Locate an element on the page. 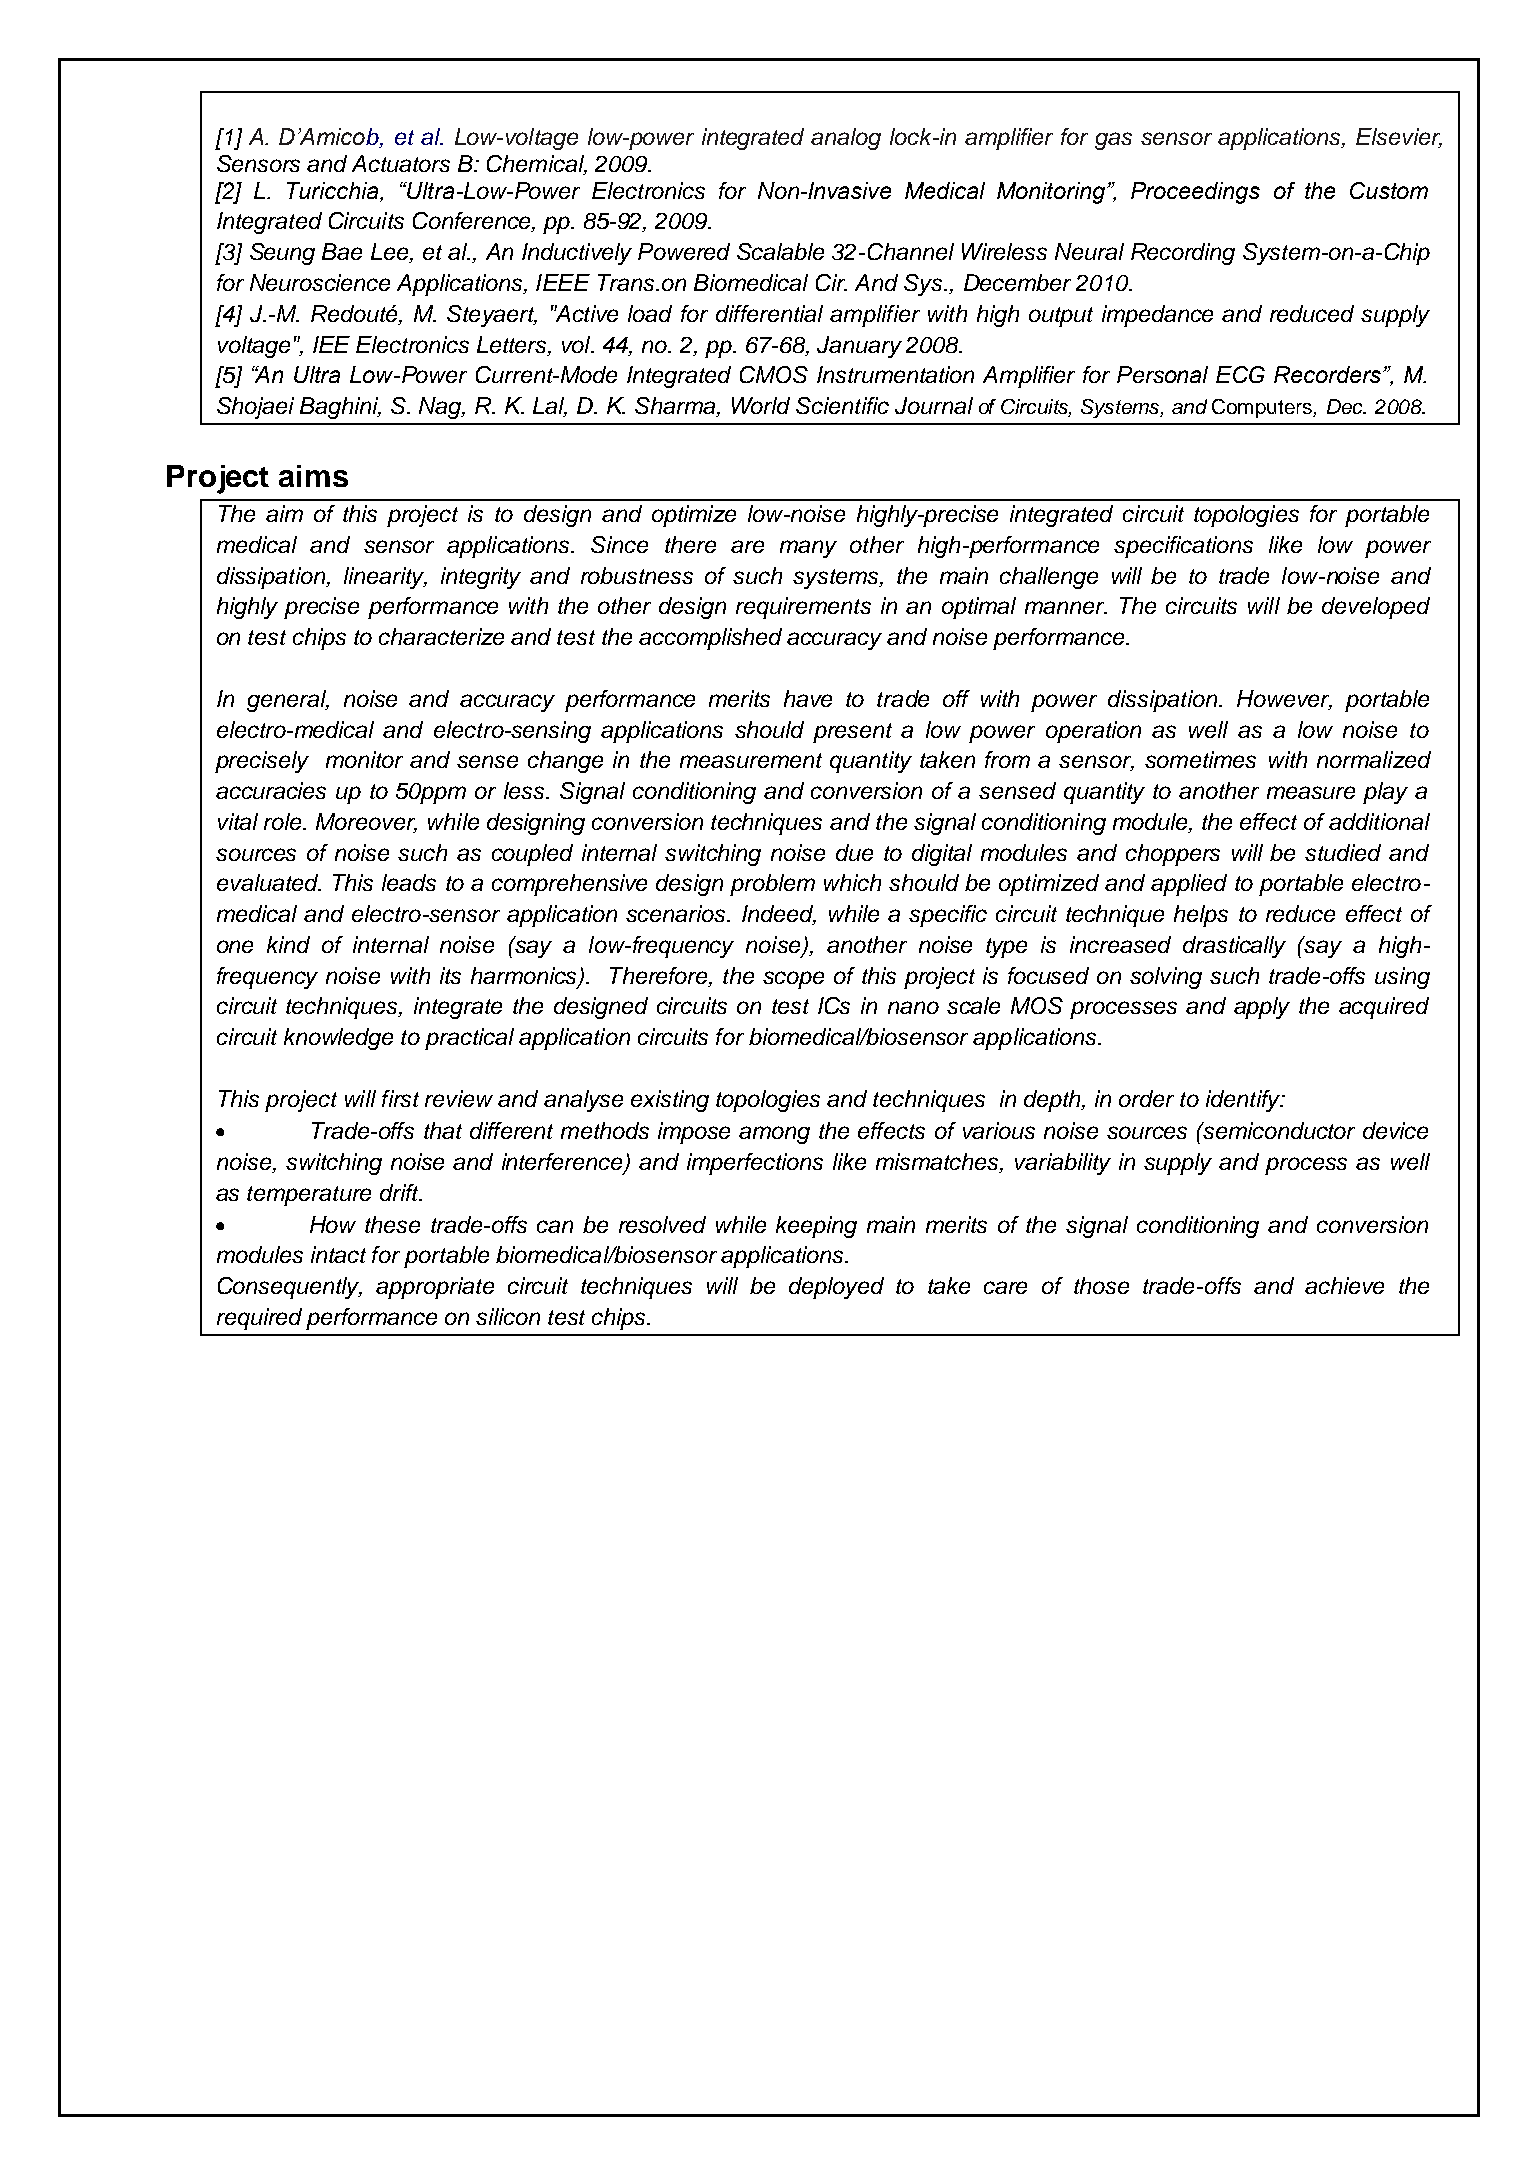 This image has width=1538, height=2175. Indeed is located at coordinates (779, 915).
